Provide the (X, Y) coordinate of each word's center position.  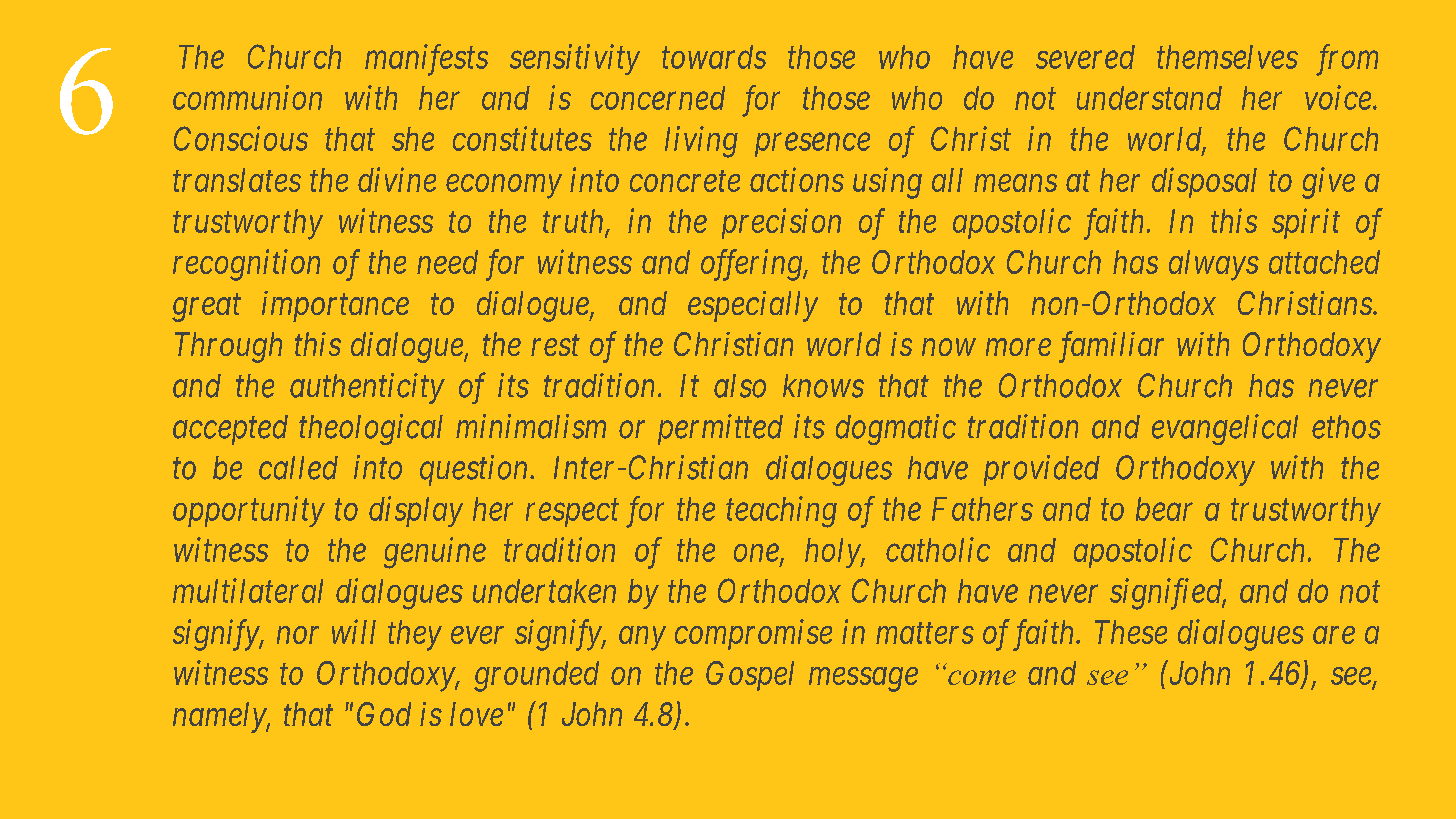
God (384, 714)
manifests (426, 60)
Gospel (750, 676)
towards (714, 57)
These (1131, 632)
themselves (1227, 57)
